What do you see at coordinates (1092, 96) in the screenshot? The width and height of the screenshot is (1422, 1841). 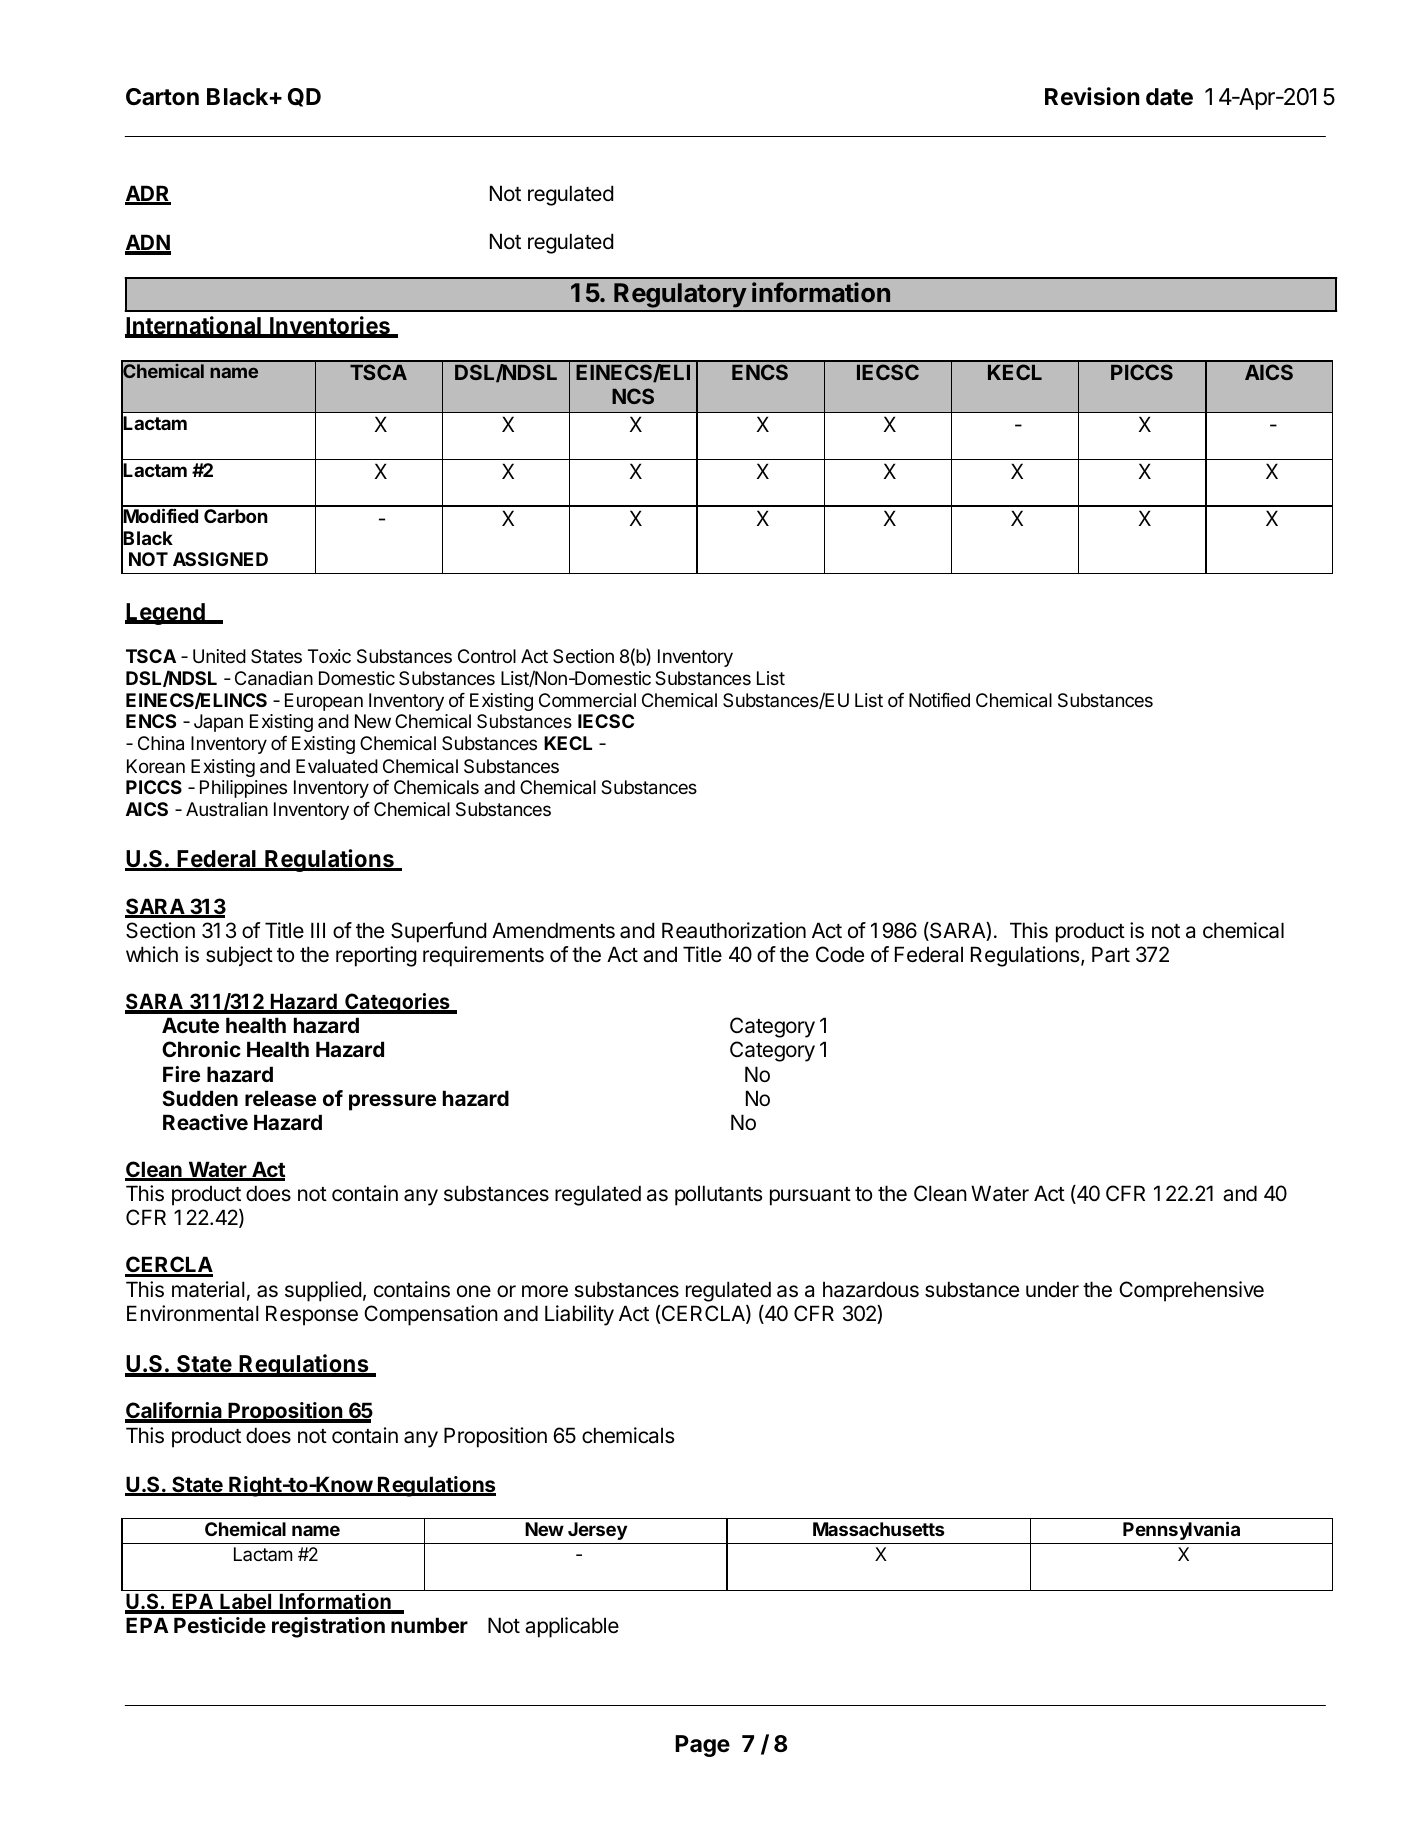 I see `Revision` at bounding box center [1092, 96].
